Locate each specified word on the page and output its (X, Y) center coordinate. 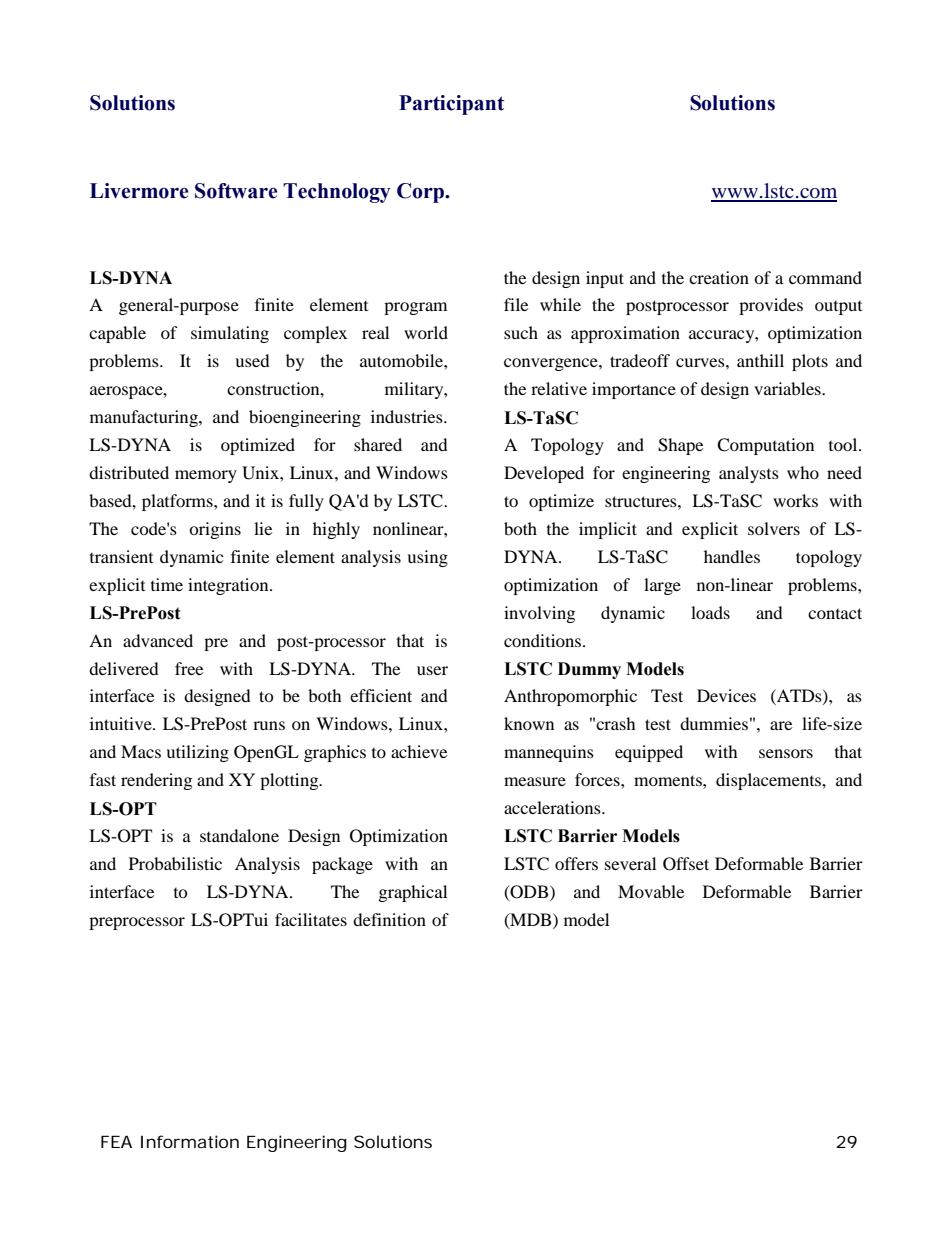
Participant (451, 105)
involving (539, 614)
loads (710, 612)
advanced (158, 640)
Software (236, 191)
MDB (531, 920)
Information (190, 1141)
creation (719, 277)
